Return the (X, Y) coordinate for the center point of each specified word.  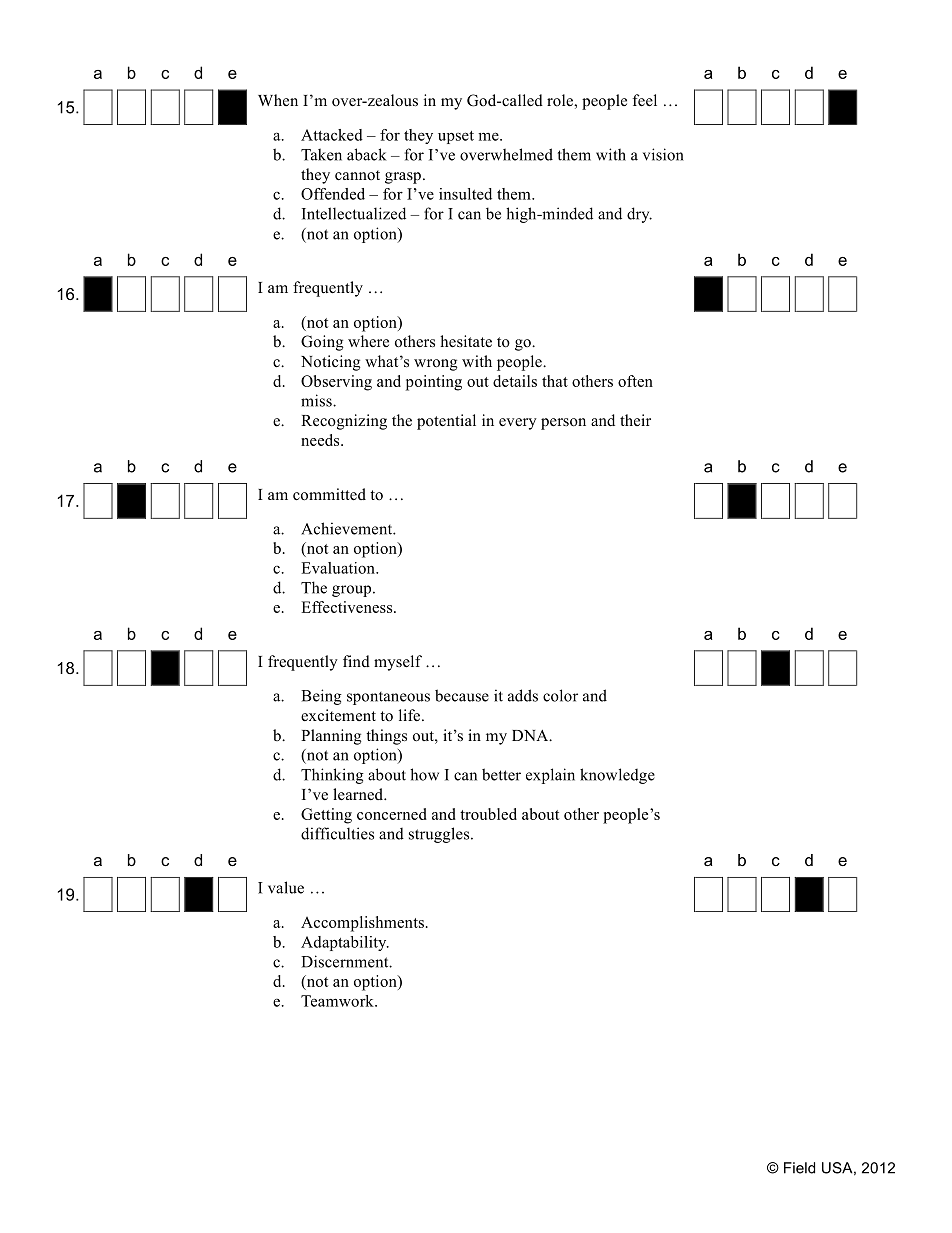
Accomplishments (362, 924)
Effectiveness (348, 607)
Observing (336, 383)
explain (550, 776)
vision (663, 154)
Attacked (332, 135)
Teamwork (338, 1001)
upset (456, 137)
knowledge (617, 776)
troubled (488, 814)
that (555, 381)
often (635, 381)
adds (523, 695)
